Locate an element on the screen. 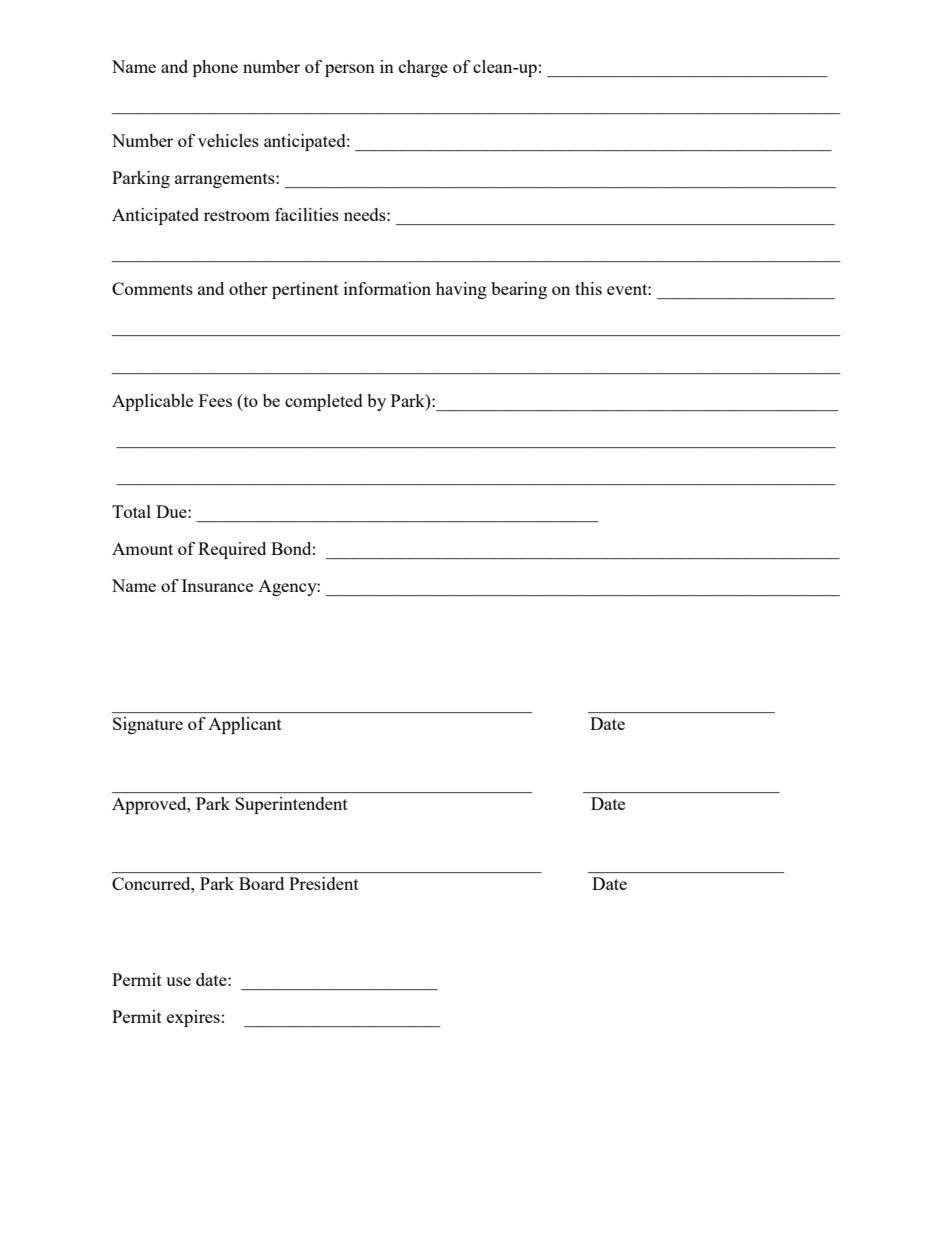 The image size is (952, 1233). Fees is located at coordinates (215, 400).
